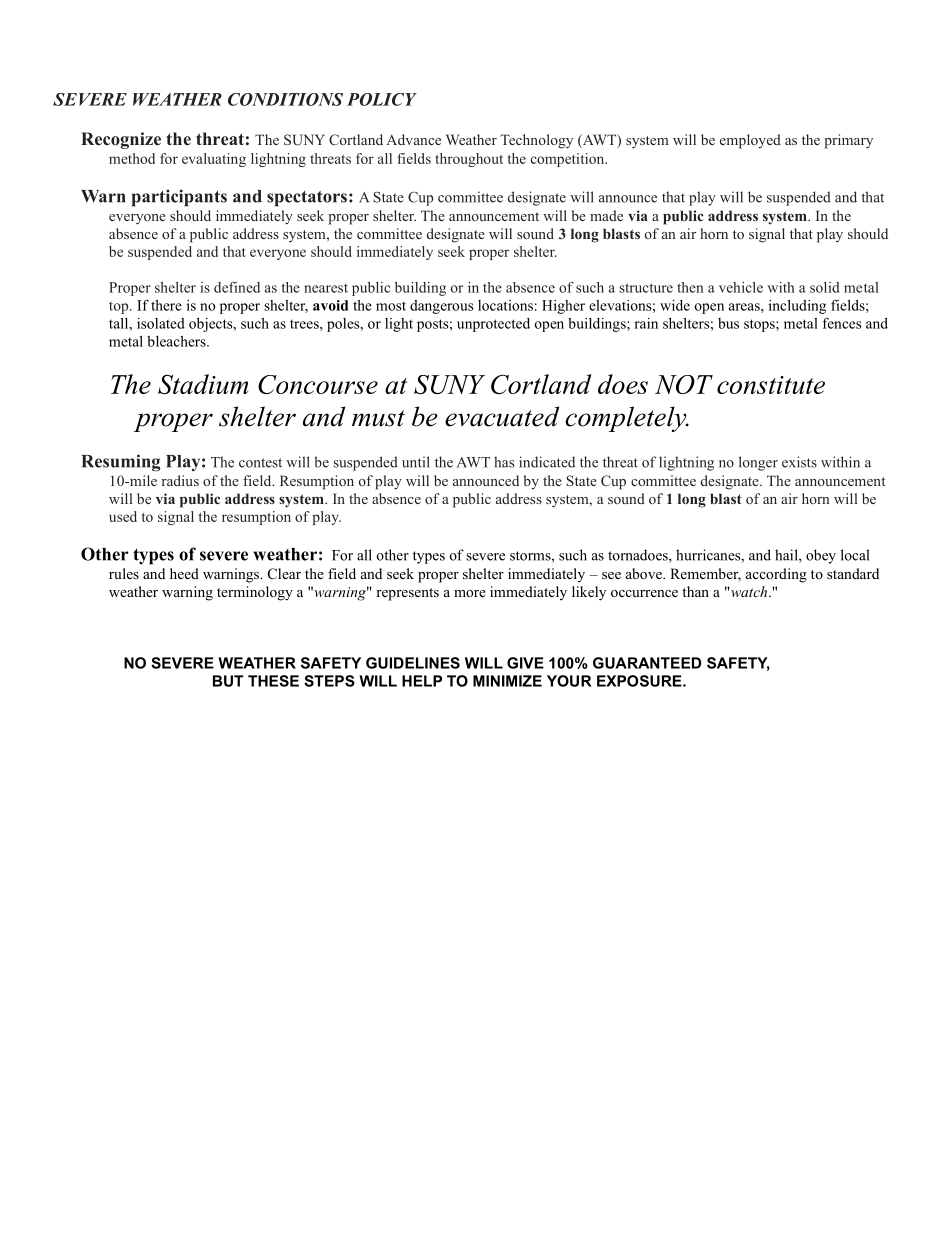  I want to click on bleachers, so click(177, 341).
